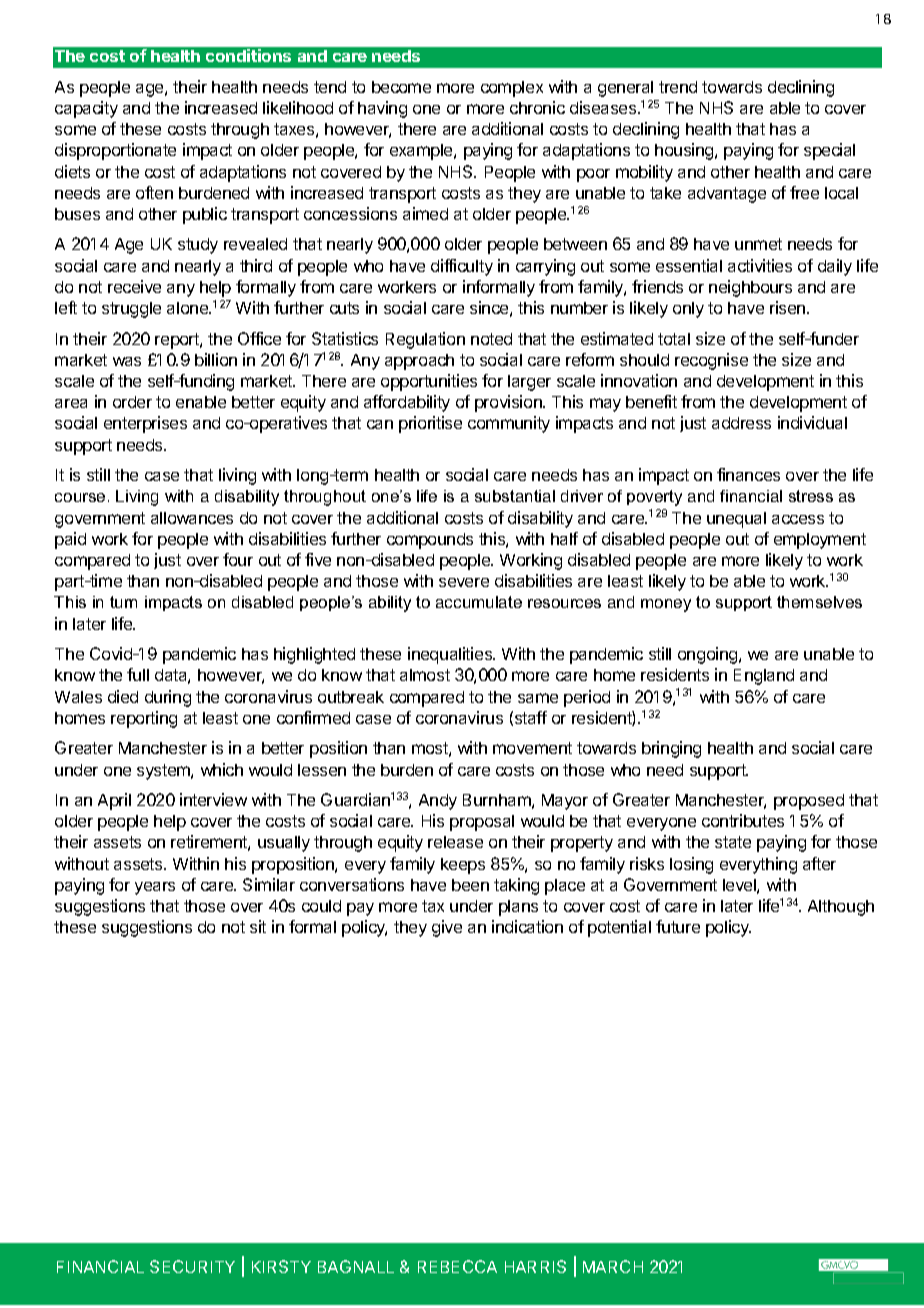 This screenshot has width=924, height=1308. I want to click on trend, so click(678, 87).
